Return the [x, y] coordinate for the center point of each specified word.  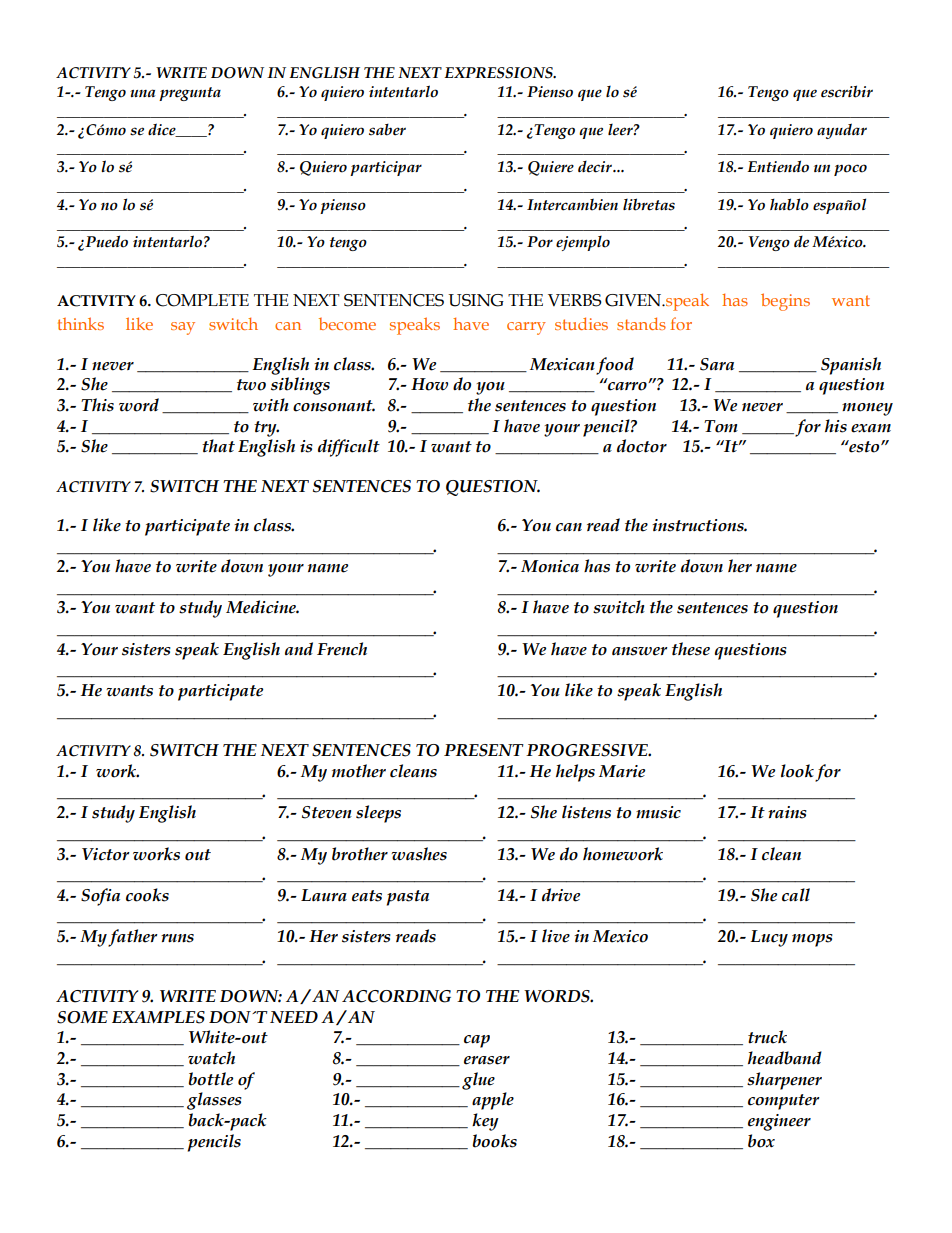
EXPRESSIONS [499, 73]
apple [493, 1101]
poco [850, 170]
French [342, 649]
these [691, 649]
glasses [214, 1101]
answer [640, 651]
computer [784, 1102]
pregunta [190, 94]
